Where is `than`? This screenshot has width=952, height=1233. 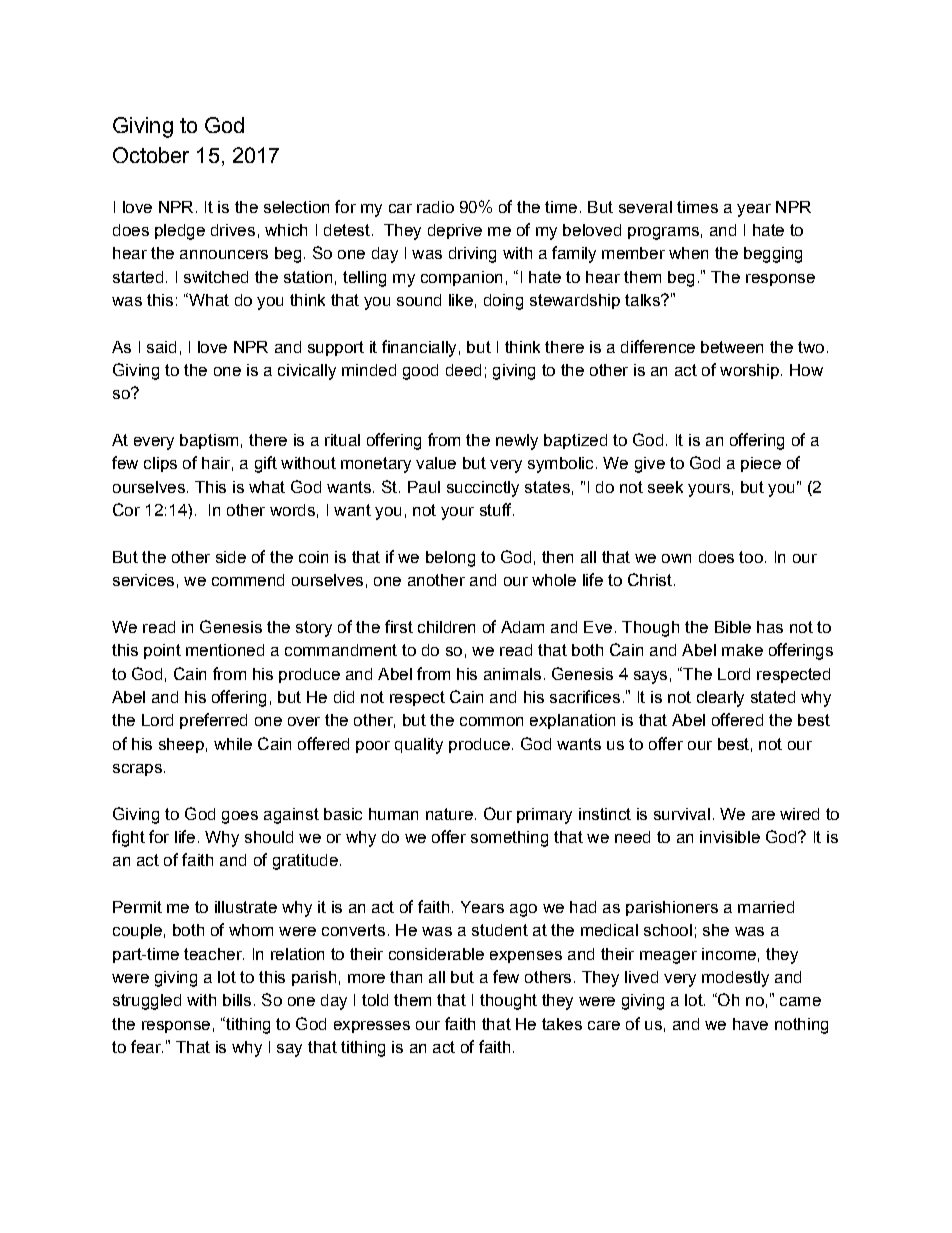 than is located at coordinates (406, 977).
